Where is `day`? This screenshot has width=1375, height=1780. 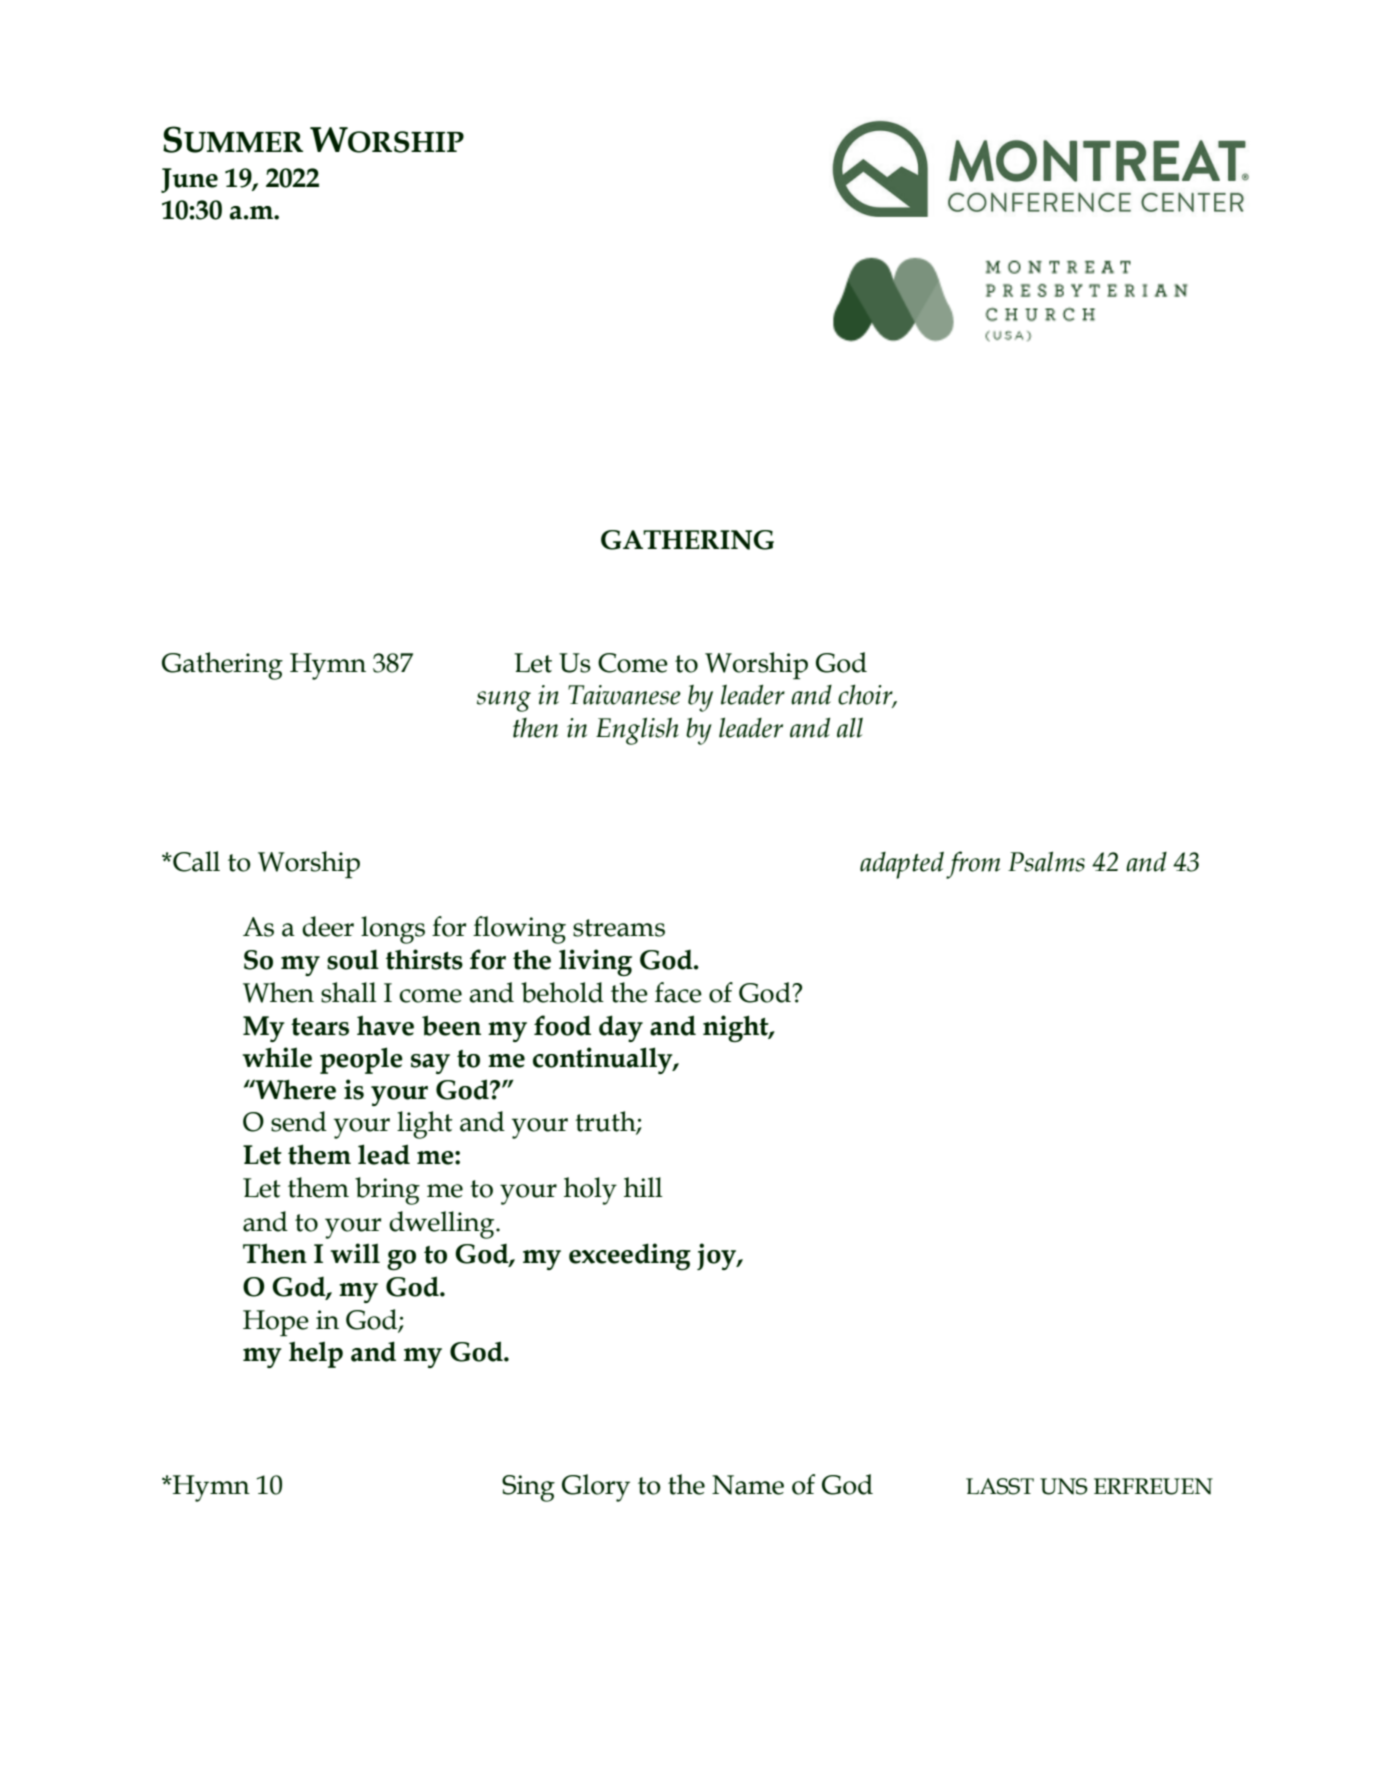 day is located at coordinates (621, 1028).
